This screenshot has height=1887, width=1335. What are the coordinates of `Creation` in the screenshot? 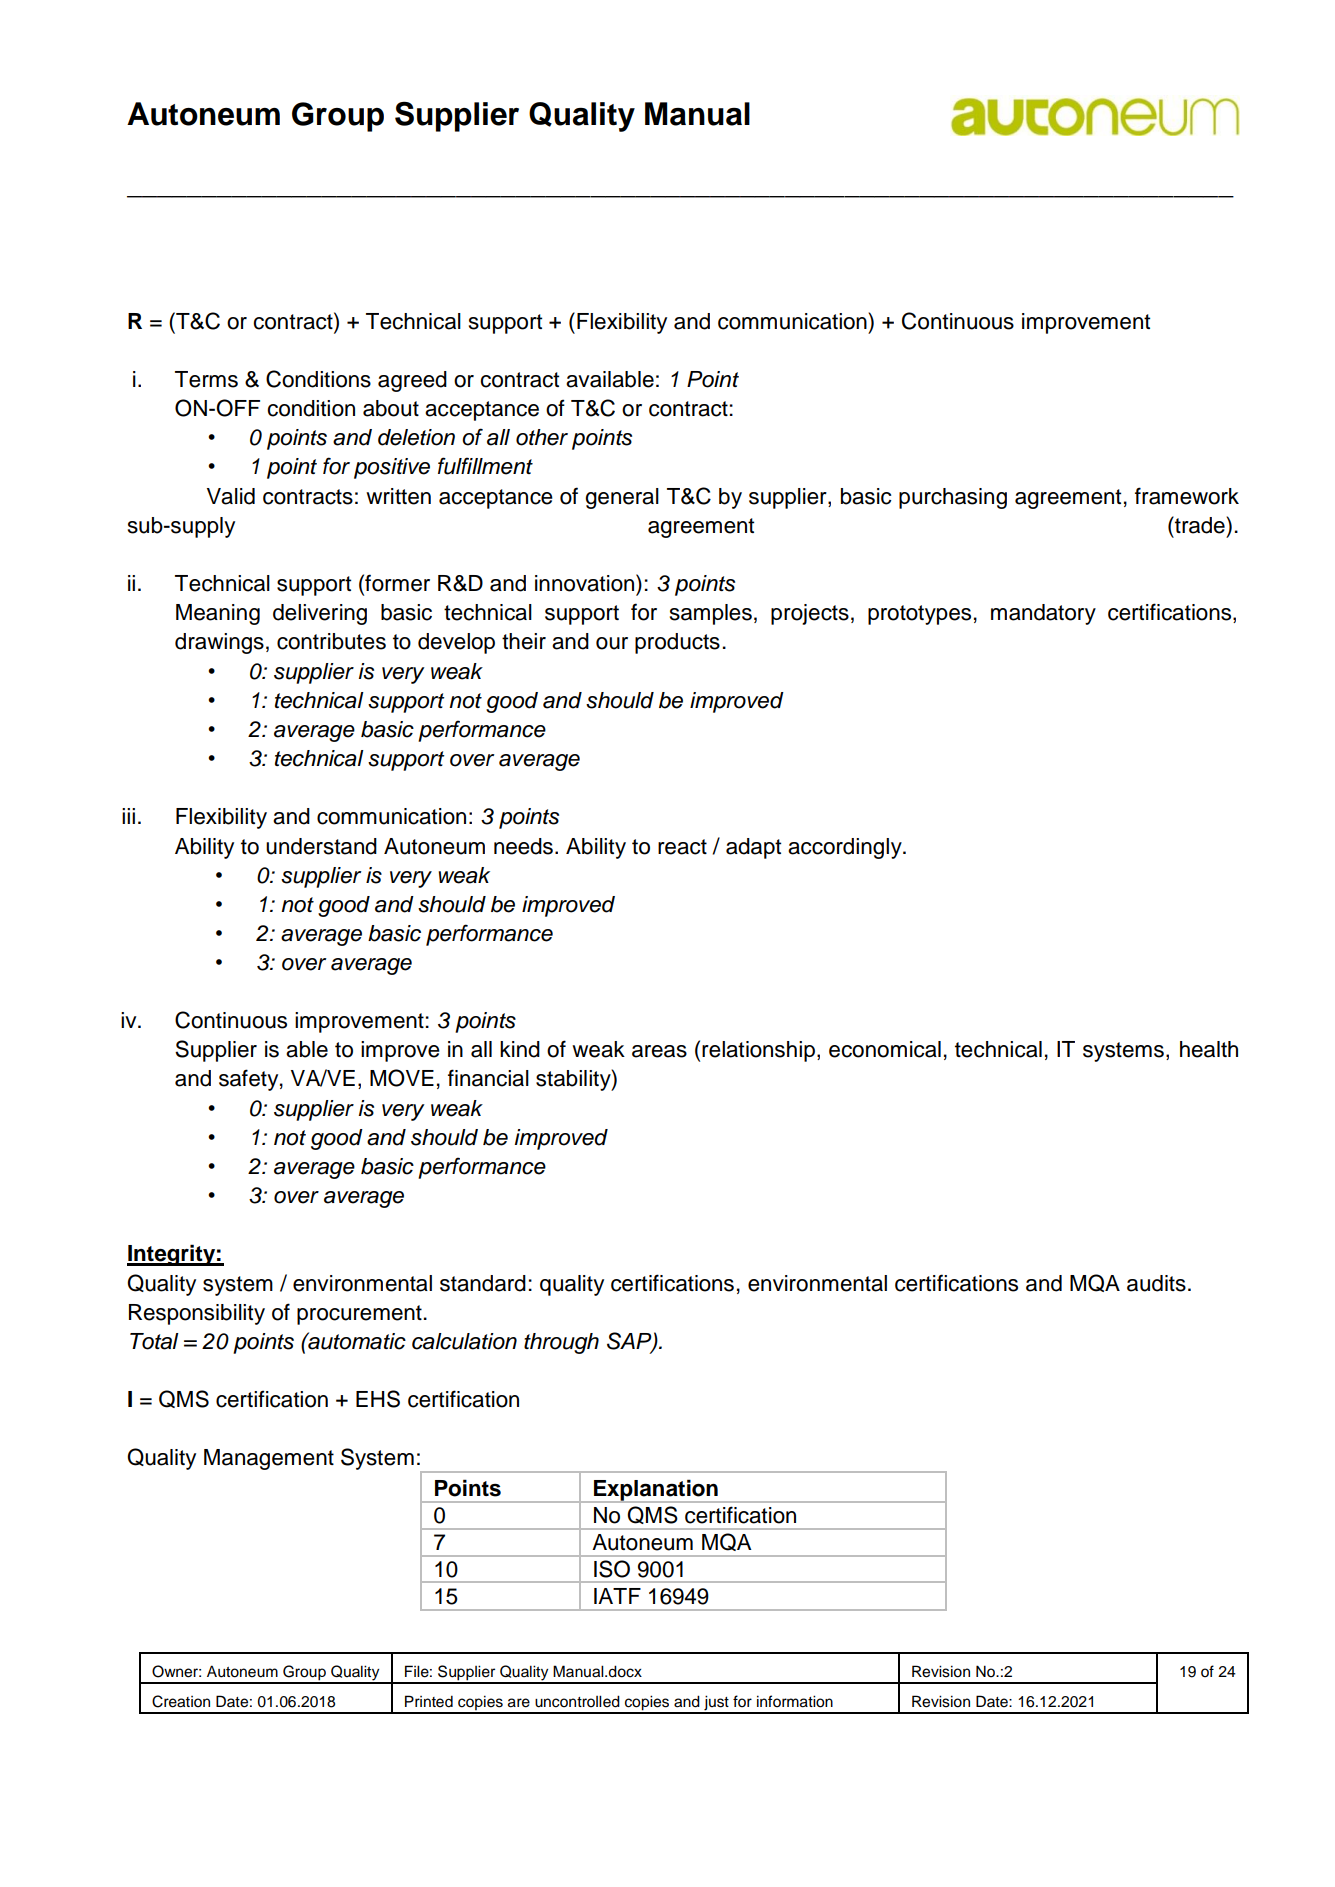 It's located at (181, 1701).
